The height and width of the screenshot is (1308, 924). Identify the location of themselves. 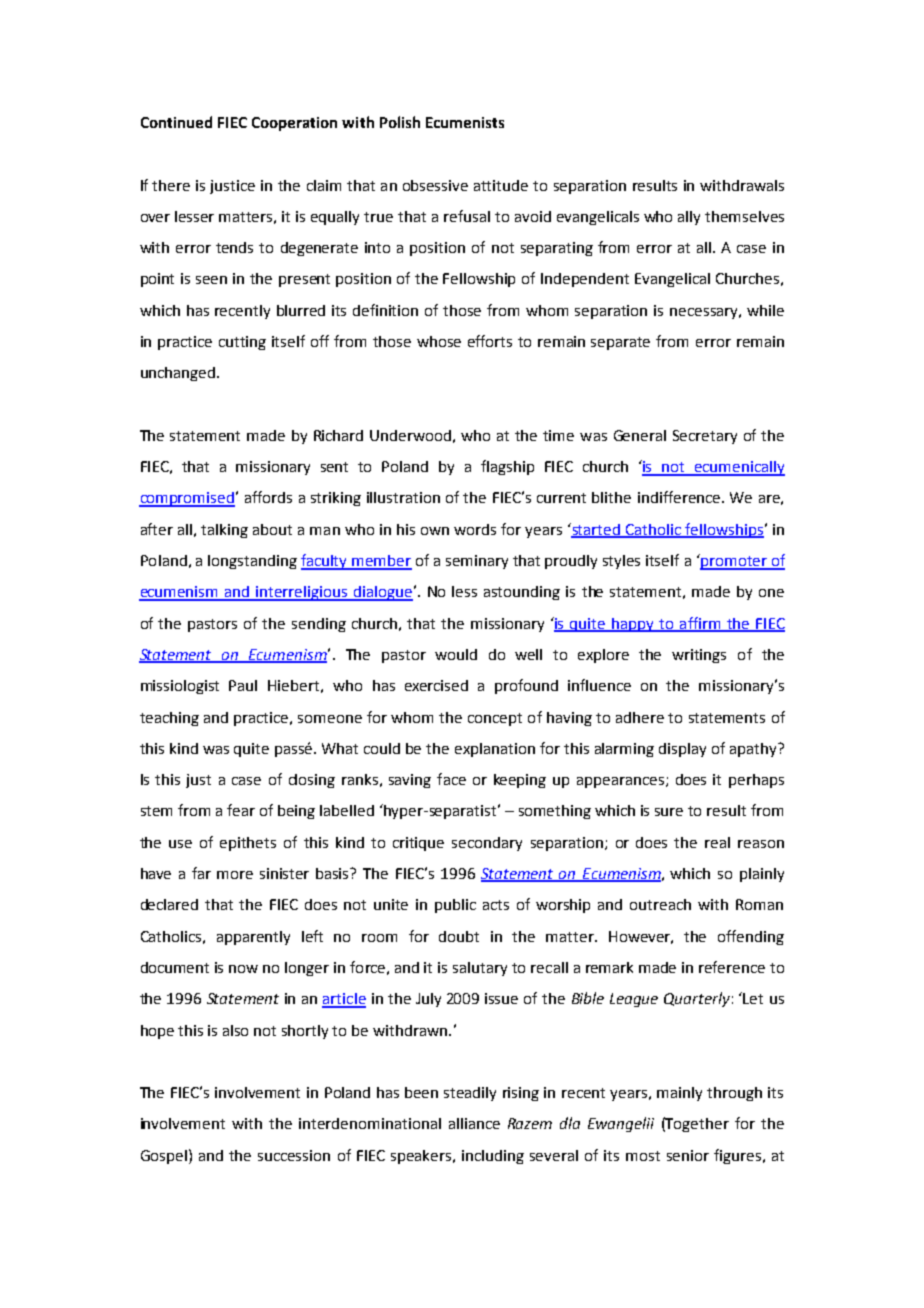
(744, 216).
